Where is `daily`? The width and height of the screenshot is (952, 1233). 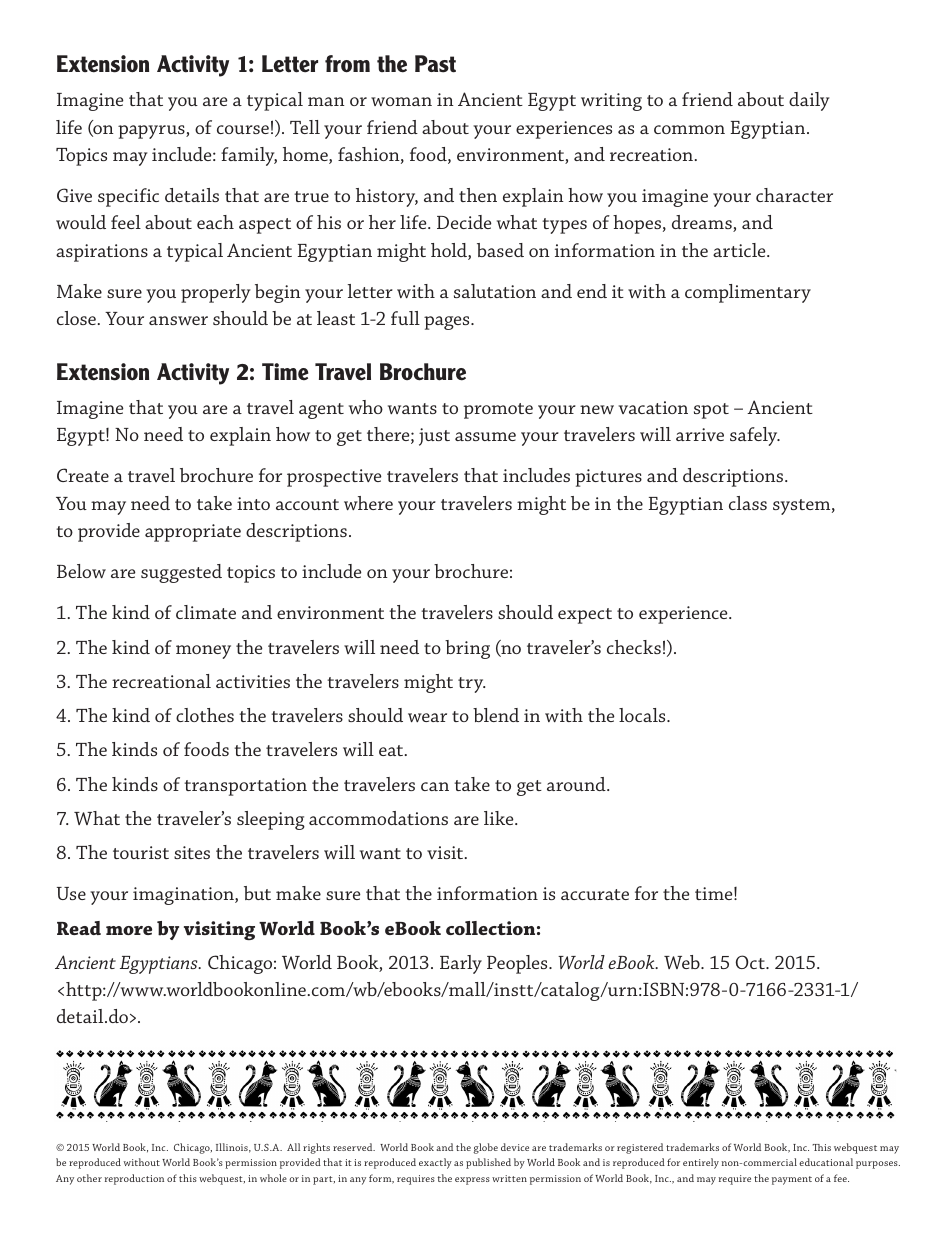 daily is located at coordinates (809, 101).
